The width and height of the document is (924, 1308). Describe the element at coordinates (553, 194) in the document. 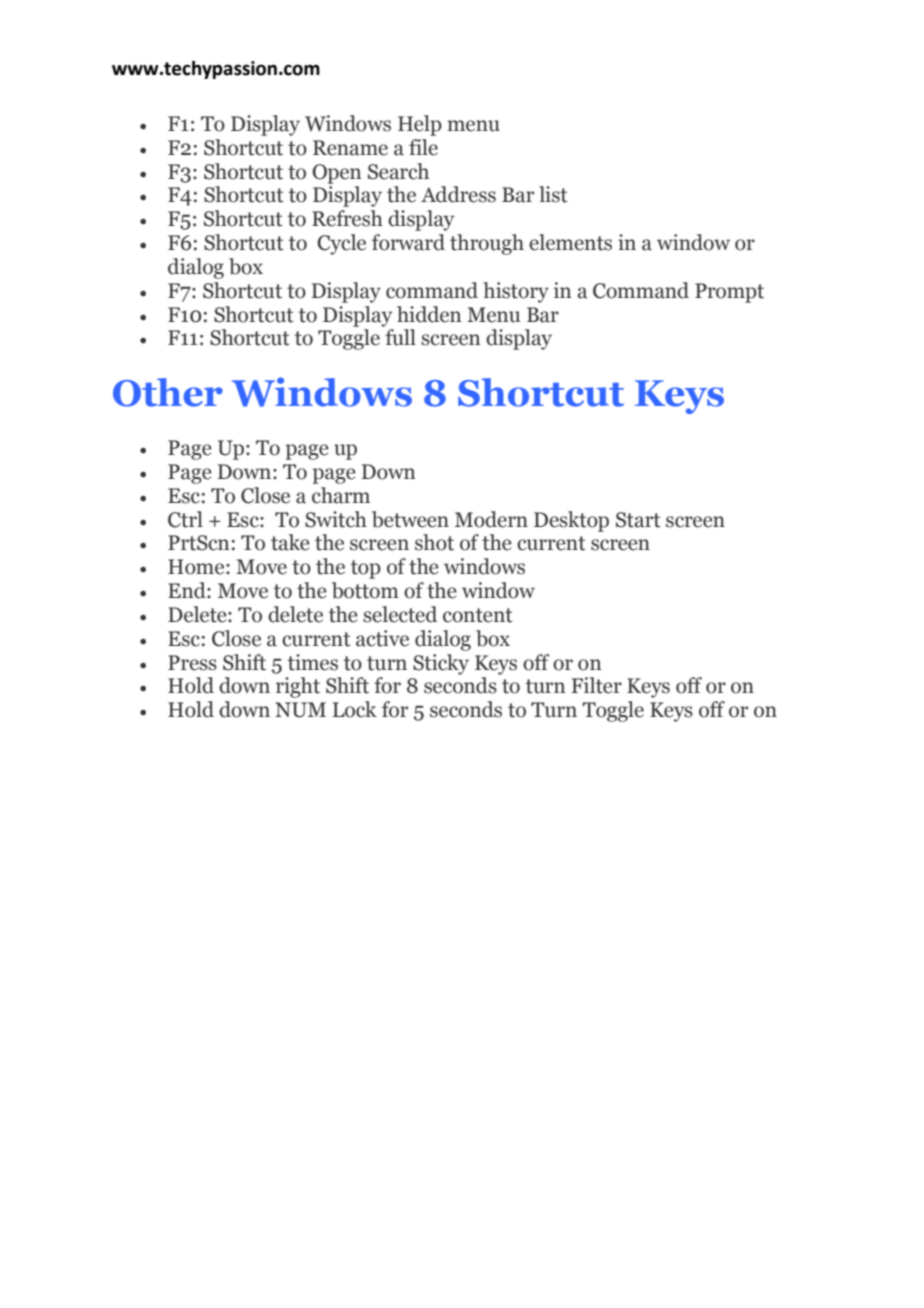

I see `list` at that location.
